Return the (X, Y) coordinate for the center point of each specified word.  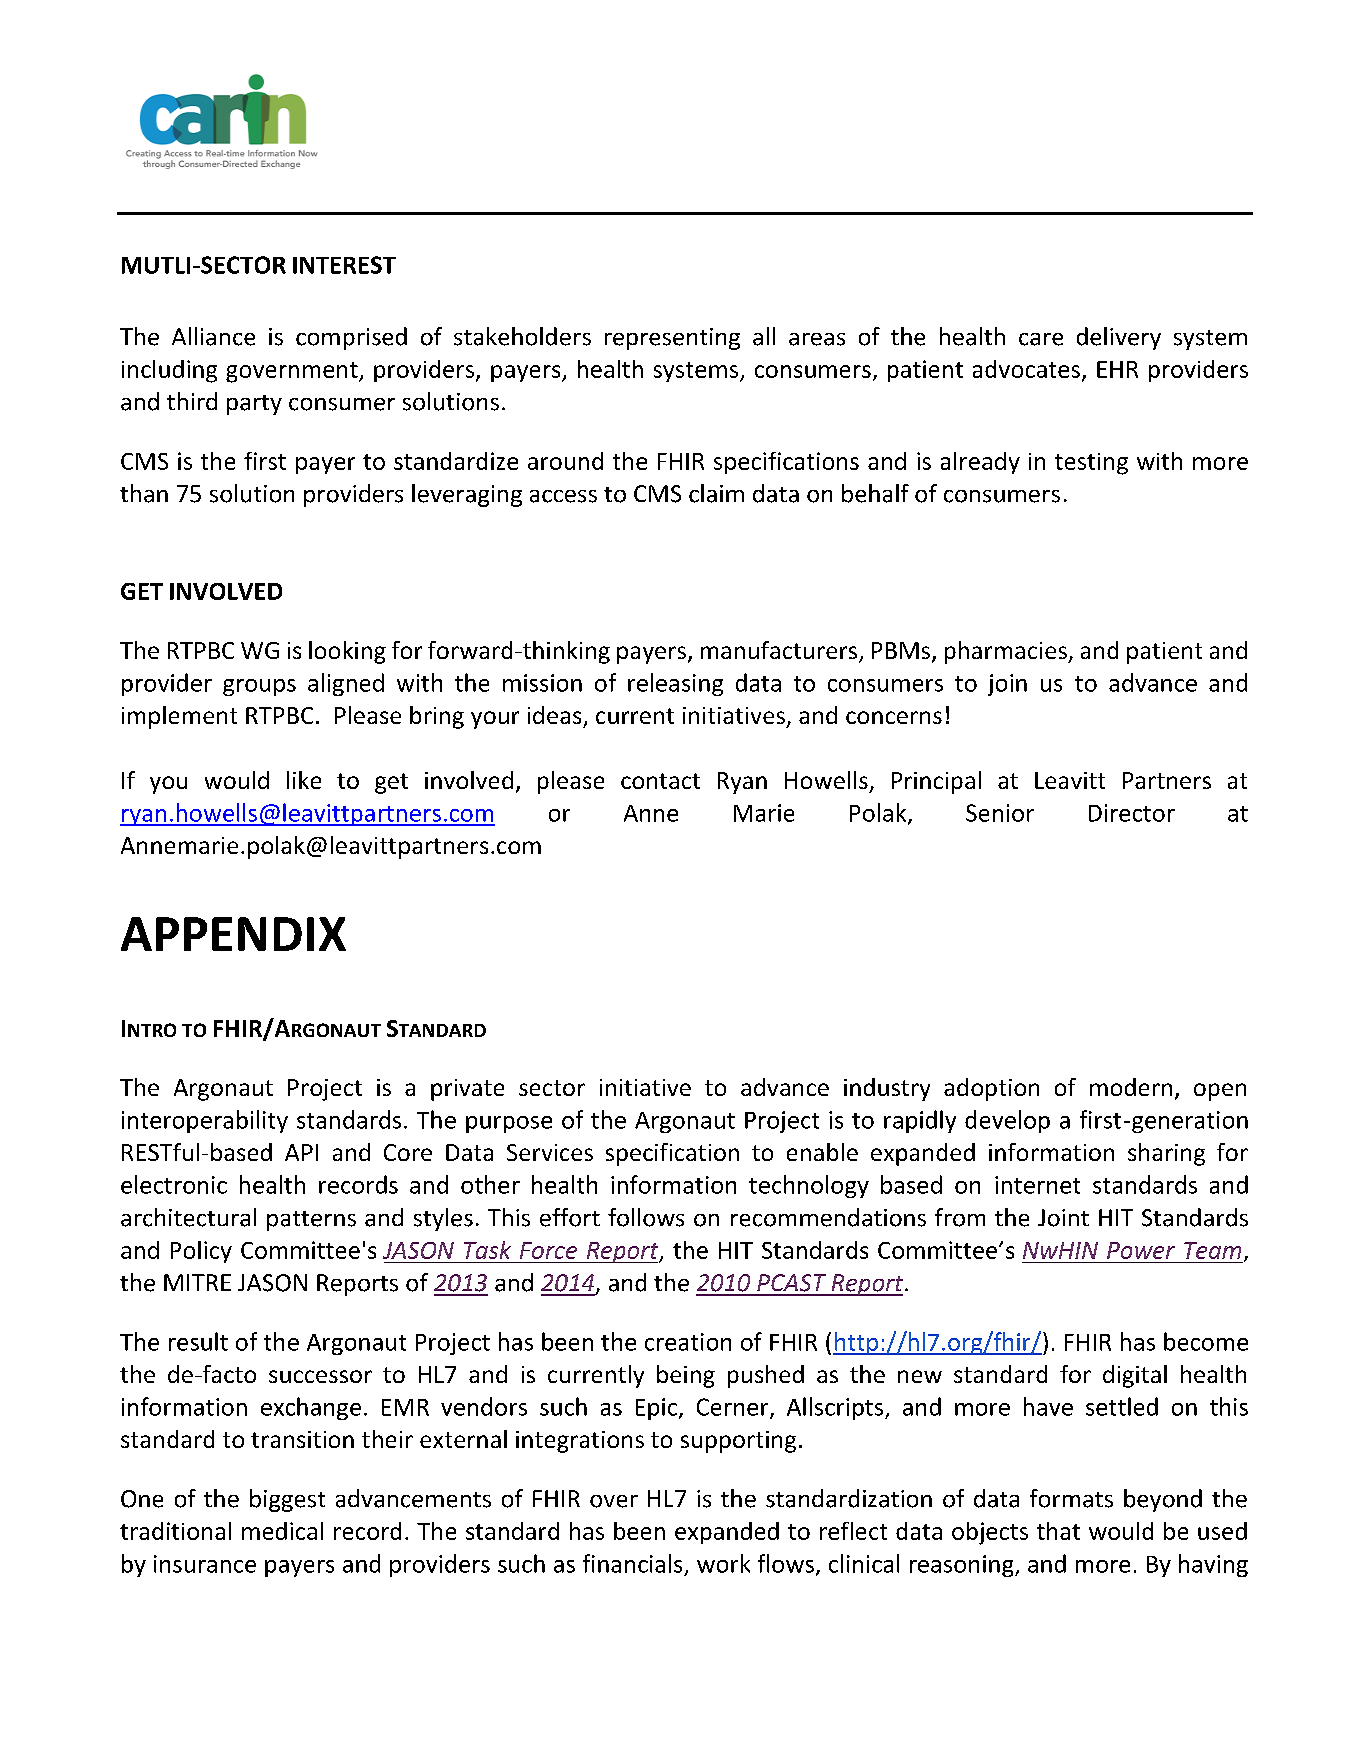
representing (672, 339)
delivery (1119, 338)
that (1058, 1531)
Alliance (213, 336)
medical (282, 1531)
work (723, 1563)
